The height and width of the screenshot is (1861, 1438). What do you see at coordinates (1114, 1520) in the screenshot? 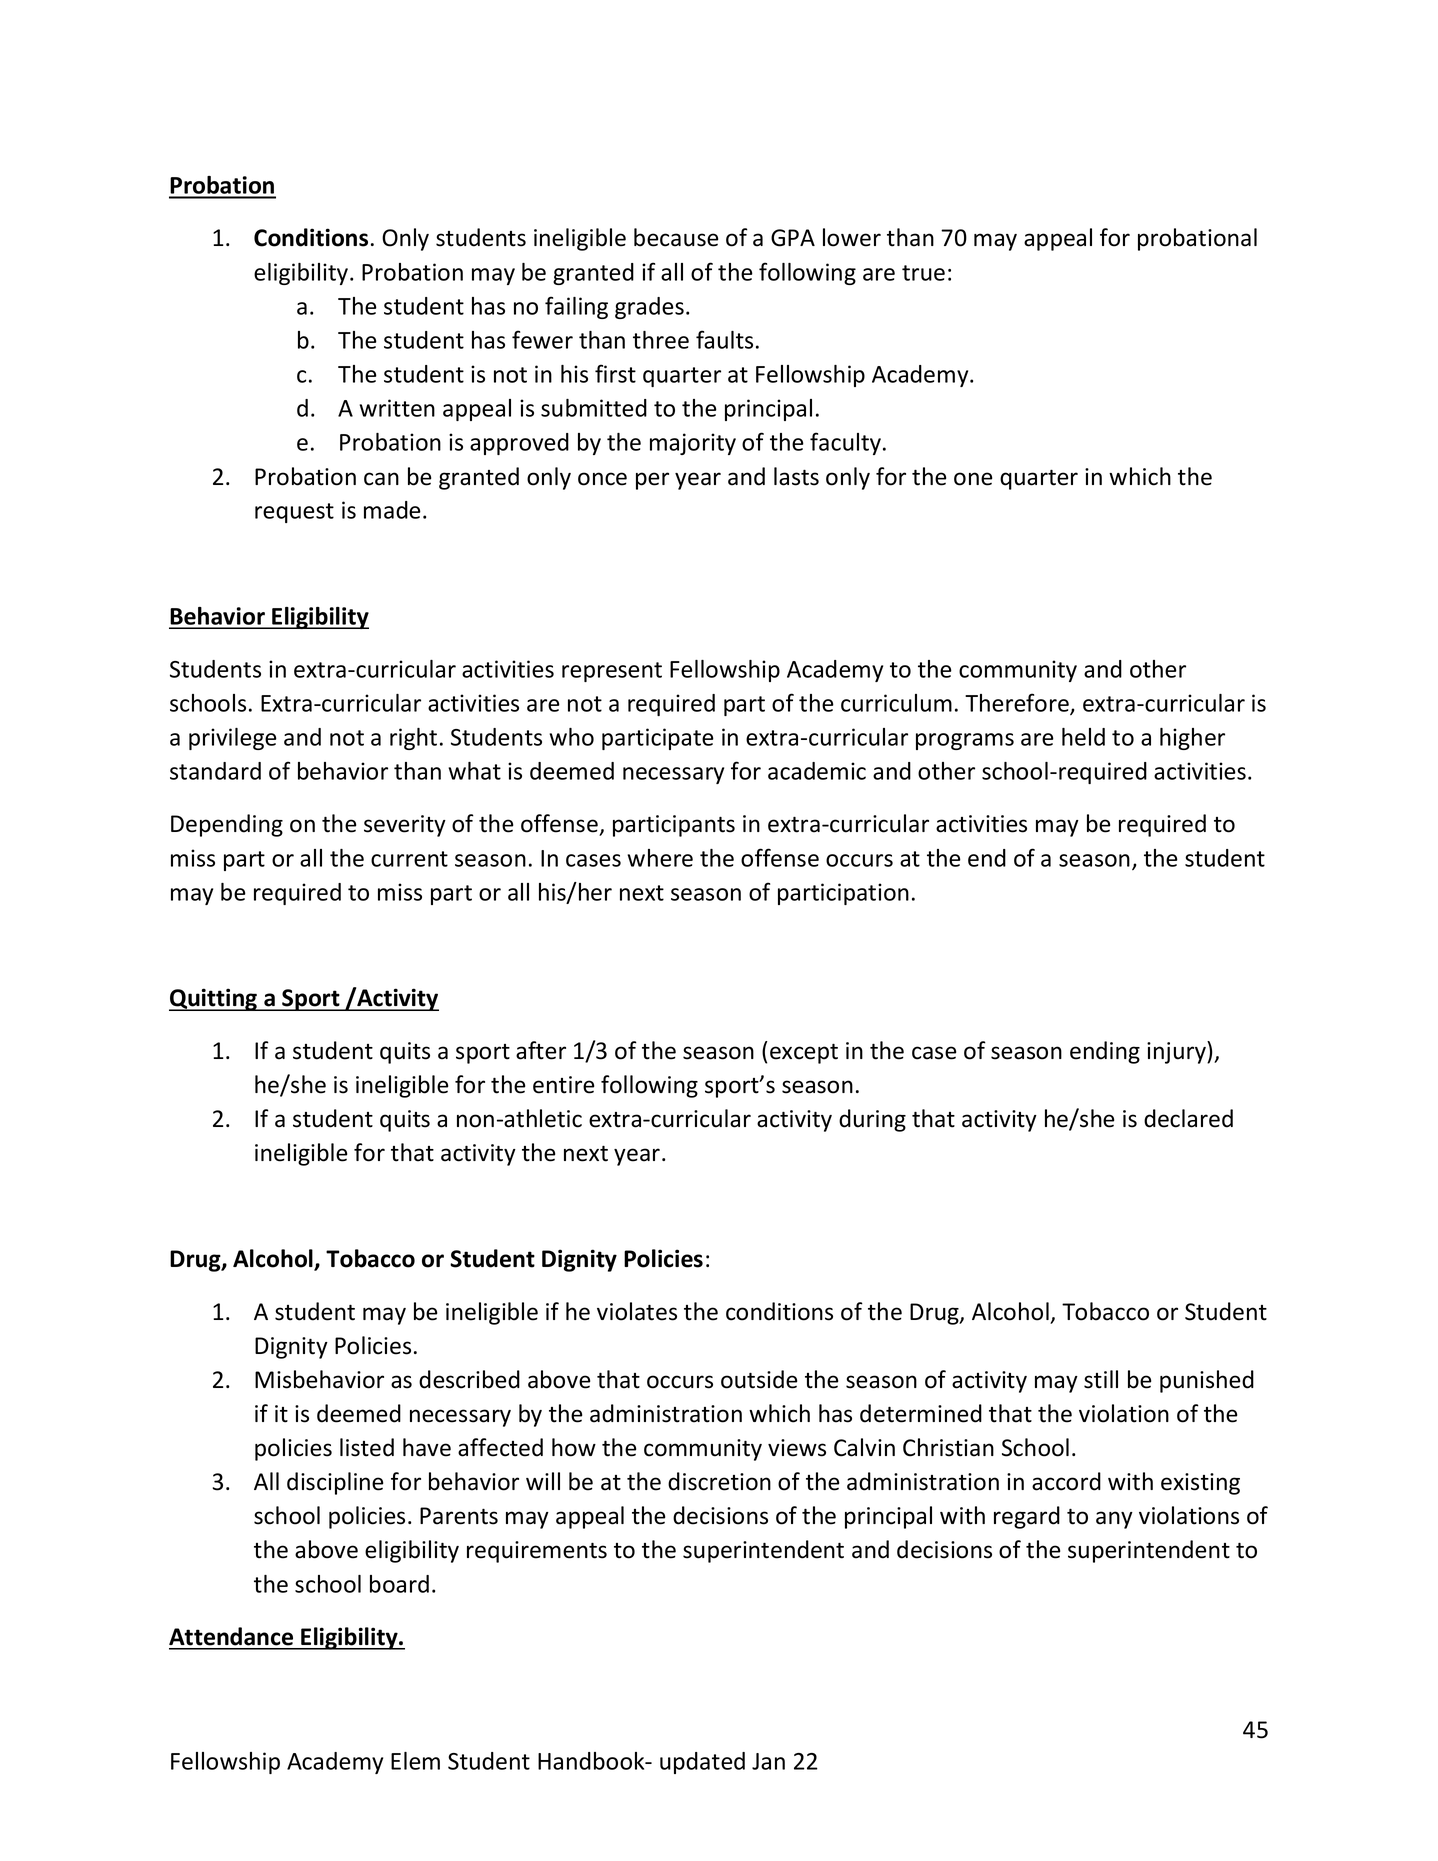
I see `any` at bounding box center [1114, 1520].
